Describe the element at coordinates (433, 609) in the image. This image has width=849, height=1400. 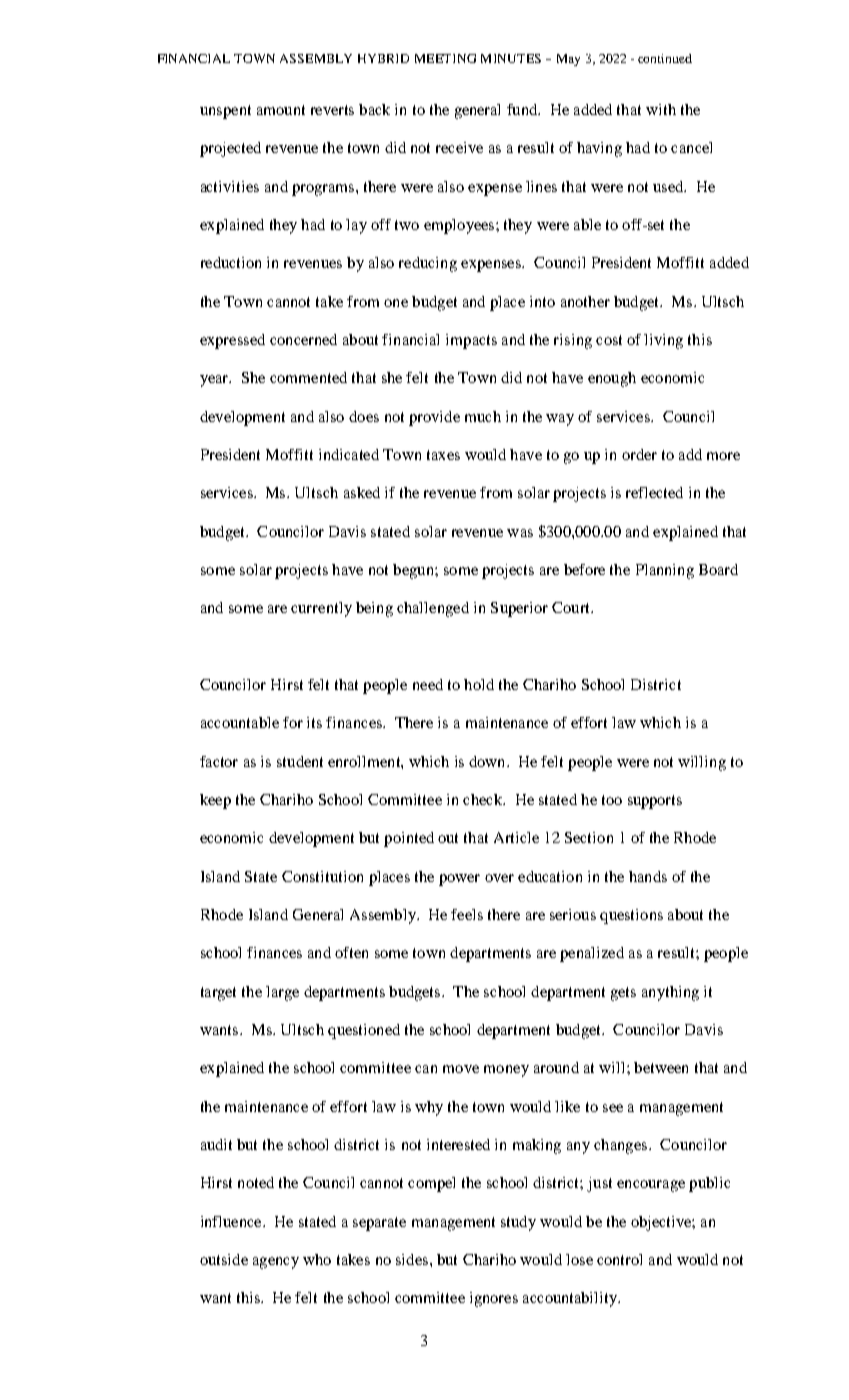
I see `challenged` at that location.
